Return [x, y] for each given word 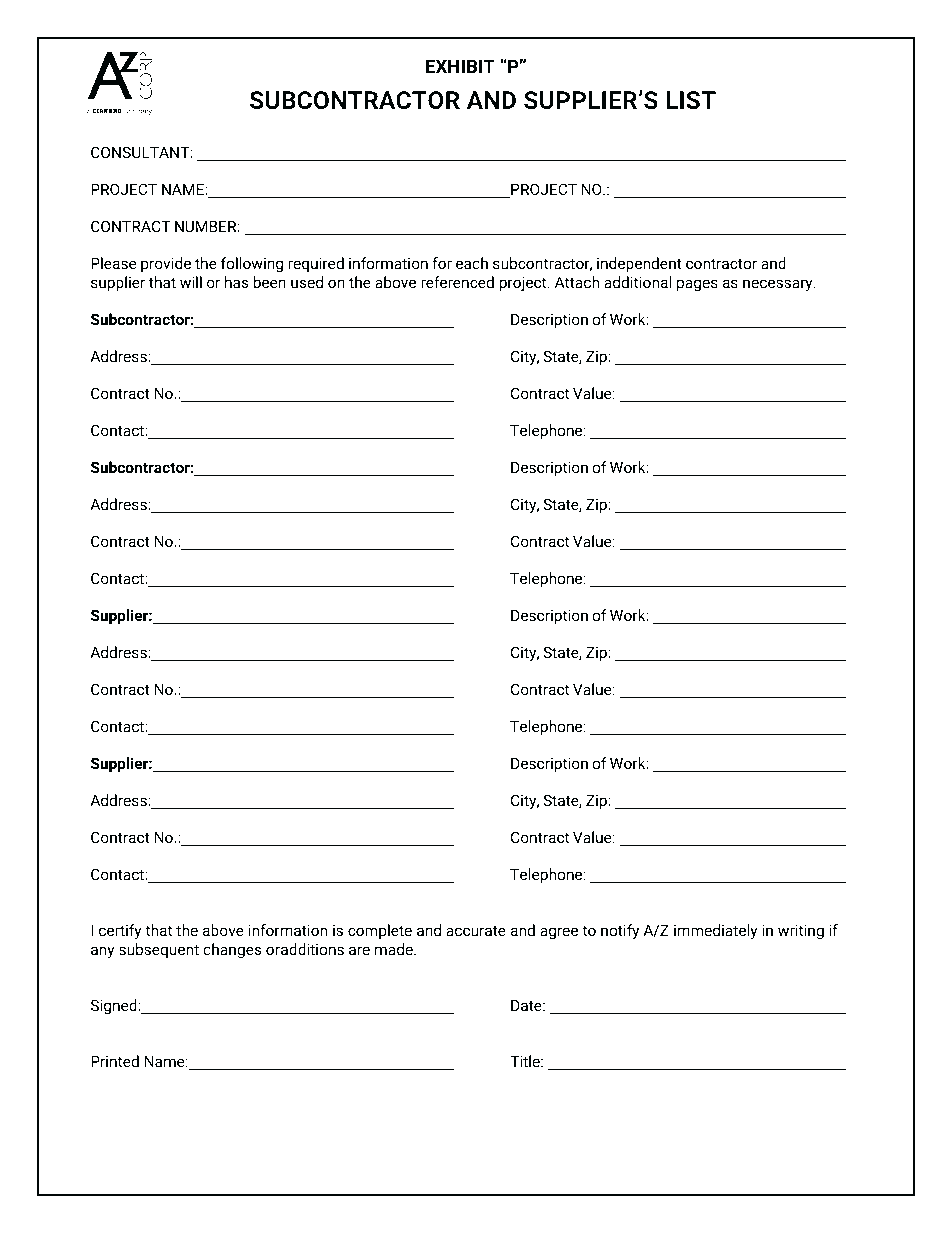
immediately [715, 932]
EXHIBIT [460, 66]
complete [380, 931]
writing [801, 932]
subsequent [159, 950]
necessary [779, 285]
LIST [691, 100]
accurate [476, 931]
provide [166, 264]
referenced [457, 282]
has [237, 282]
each [472, 263]
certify [120, 932]
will [191, 282]
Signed [115, 1007]
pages [697, 285]
